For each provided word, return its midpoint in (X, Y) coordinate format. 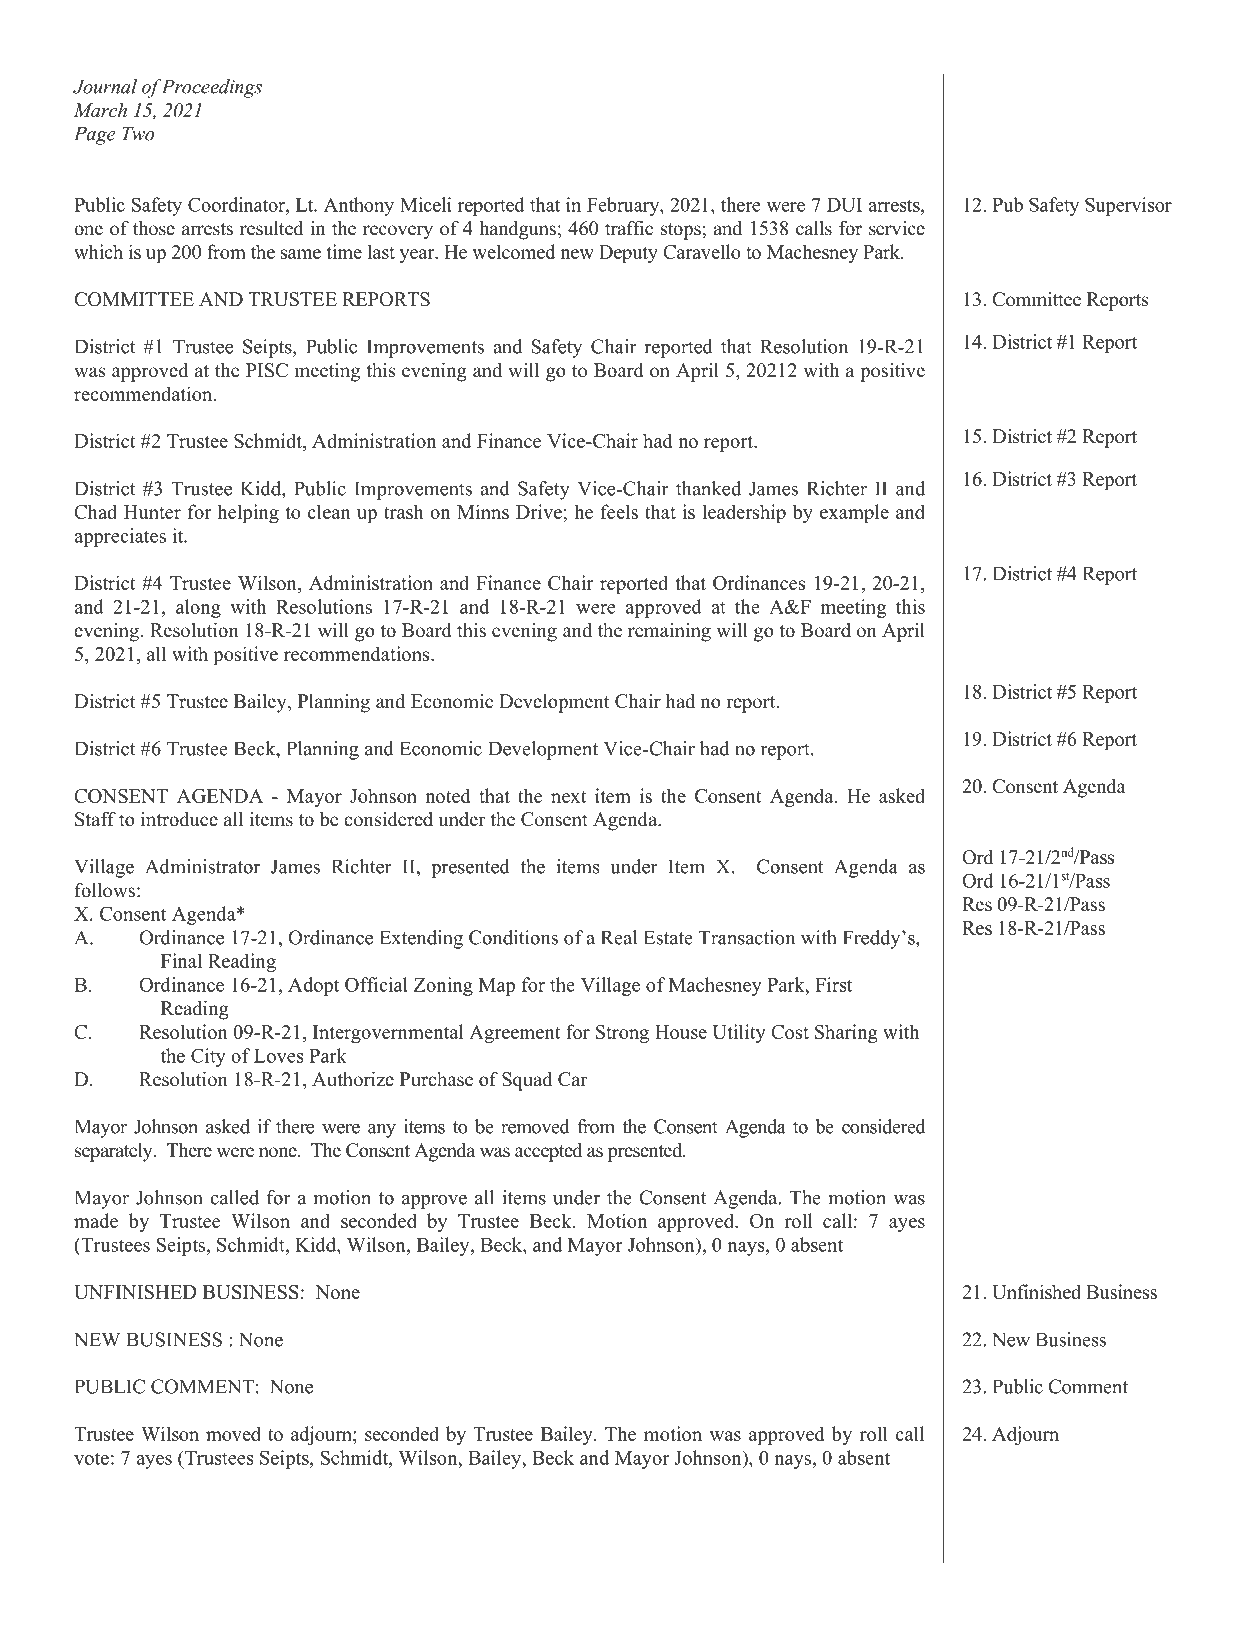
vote (91, 1458)
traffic (629, 228)
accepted (548, 1152)
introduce (179, 819)
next (568, 797)
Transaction (747, 937)
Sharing (846, 1033)
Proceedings (212, 88)
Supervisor (1128, 206)
